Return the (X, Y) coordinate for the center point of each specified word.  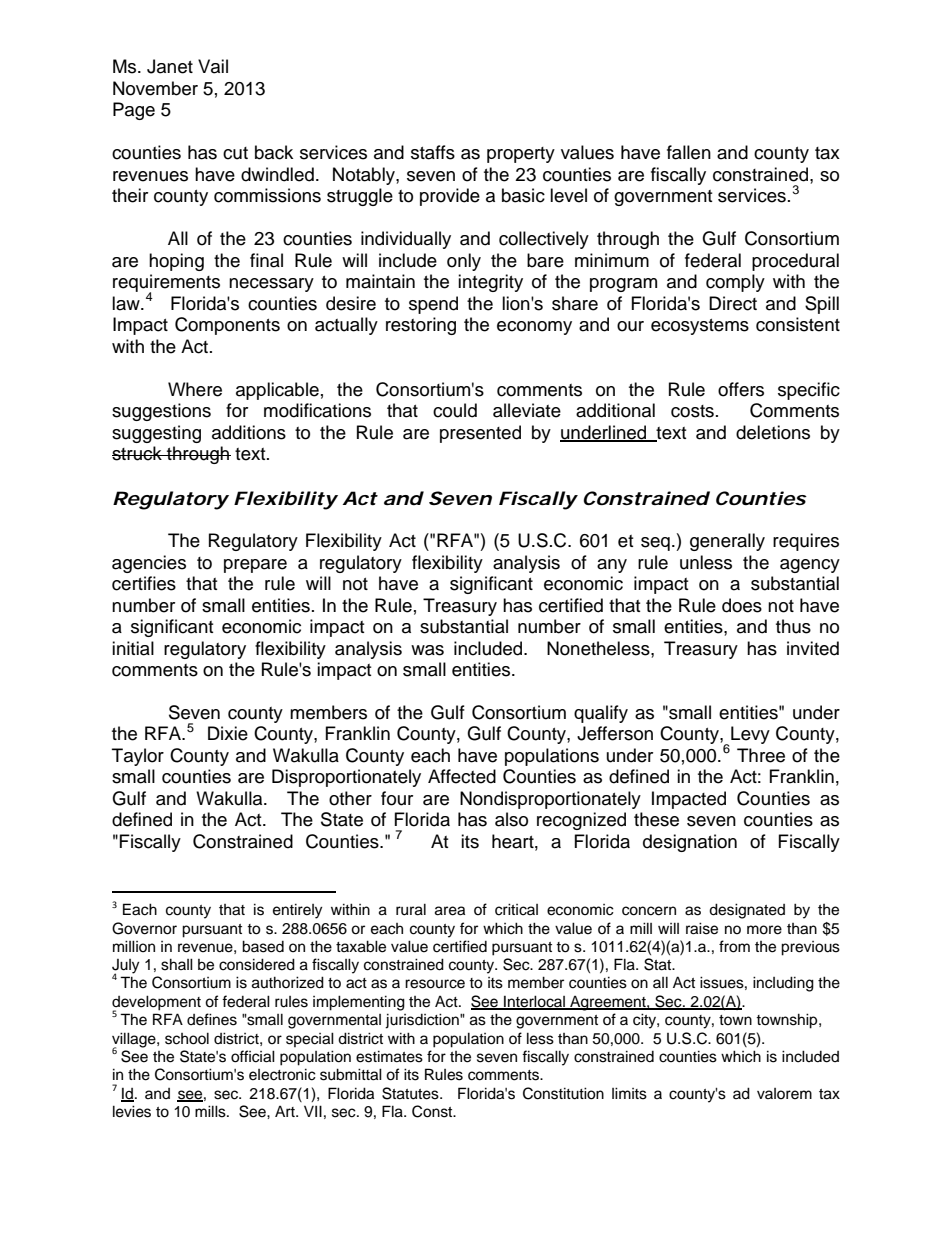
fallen (689, 152)
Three (761, 755)
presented (480, 434)
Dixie (228, 733)
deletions (773, 432)
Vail (213, 66)
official (253, 1056)
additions (249, 432)
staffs (433, 152)
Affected (462, 776)
